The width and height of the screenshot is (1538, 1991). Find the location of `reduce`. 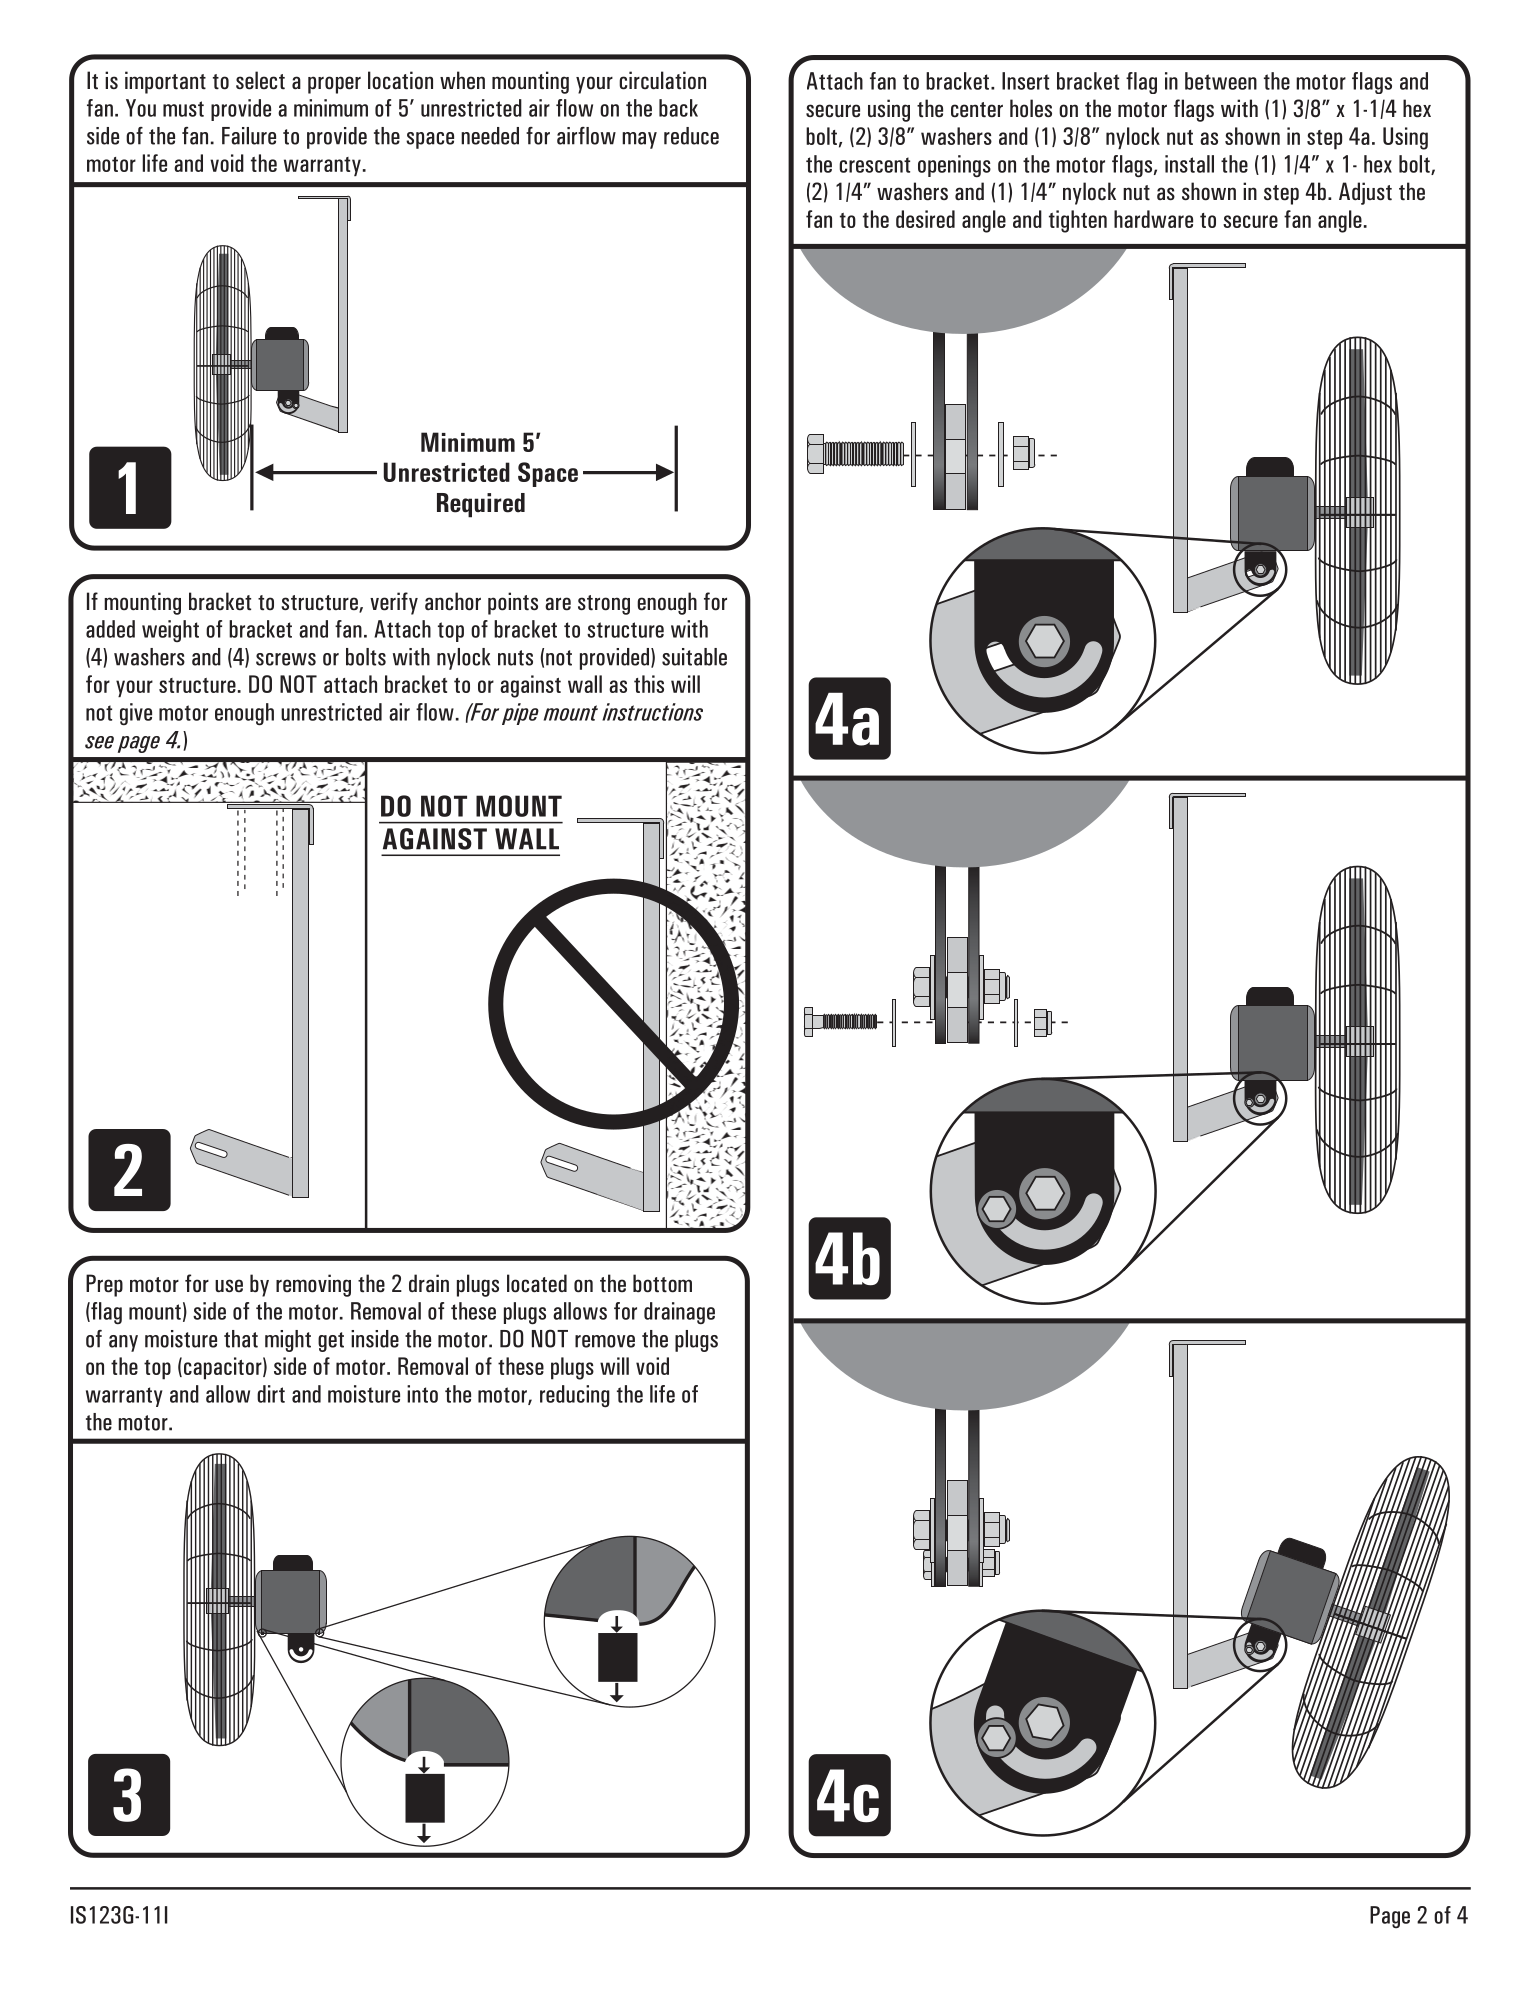

reduce is located at coordinates (691, 136).
